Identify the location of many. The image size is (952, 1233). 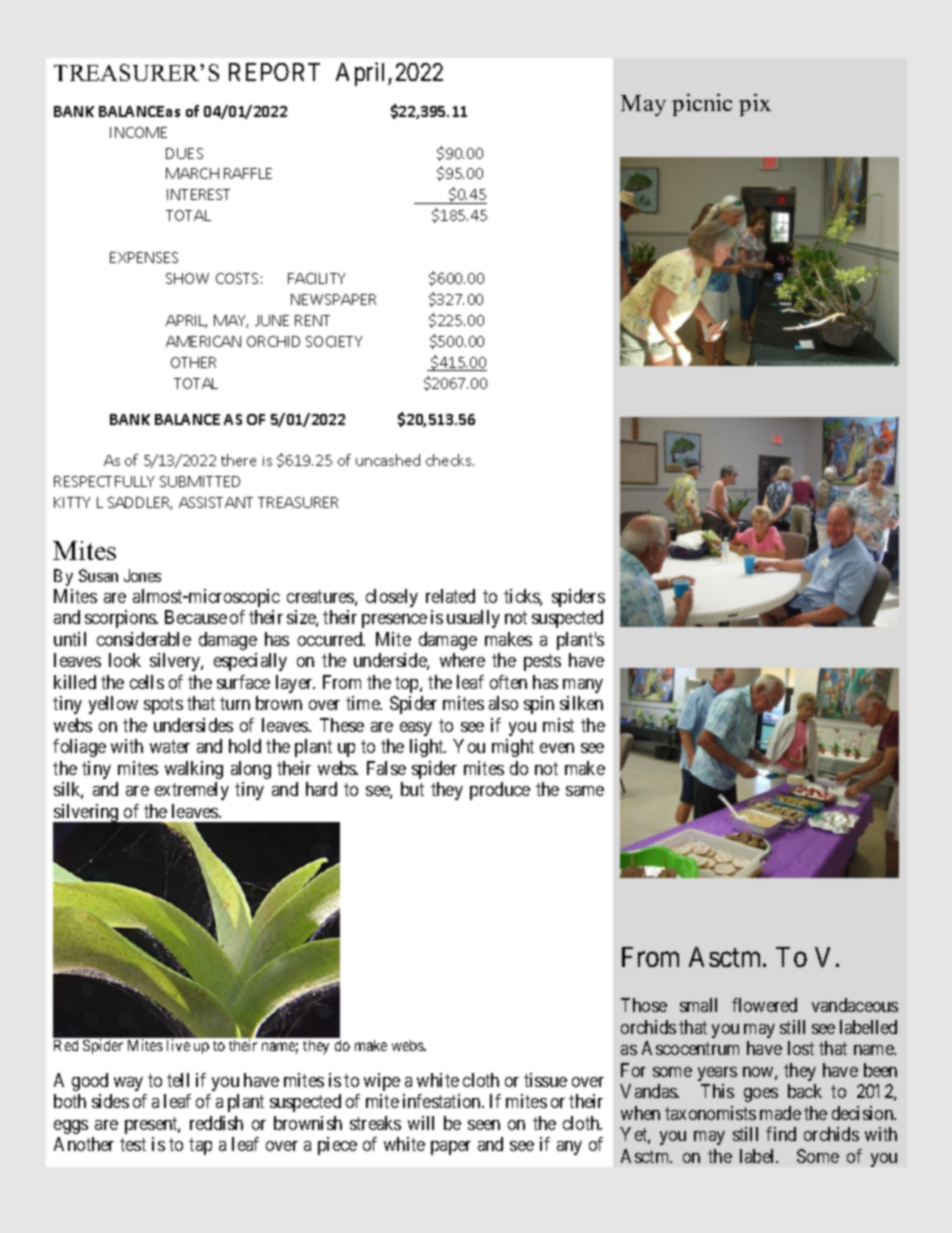
(583, 686).
